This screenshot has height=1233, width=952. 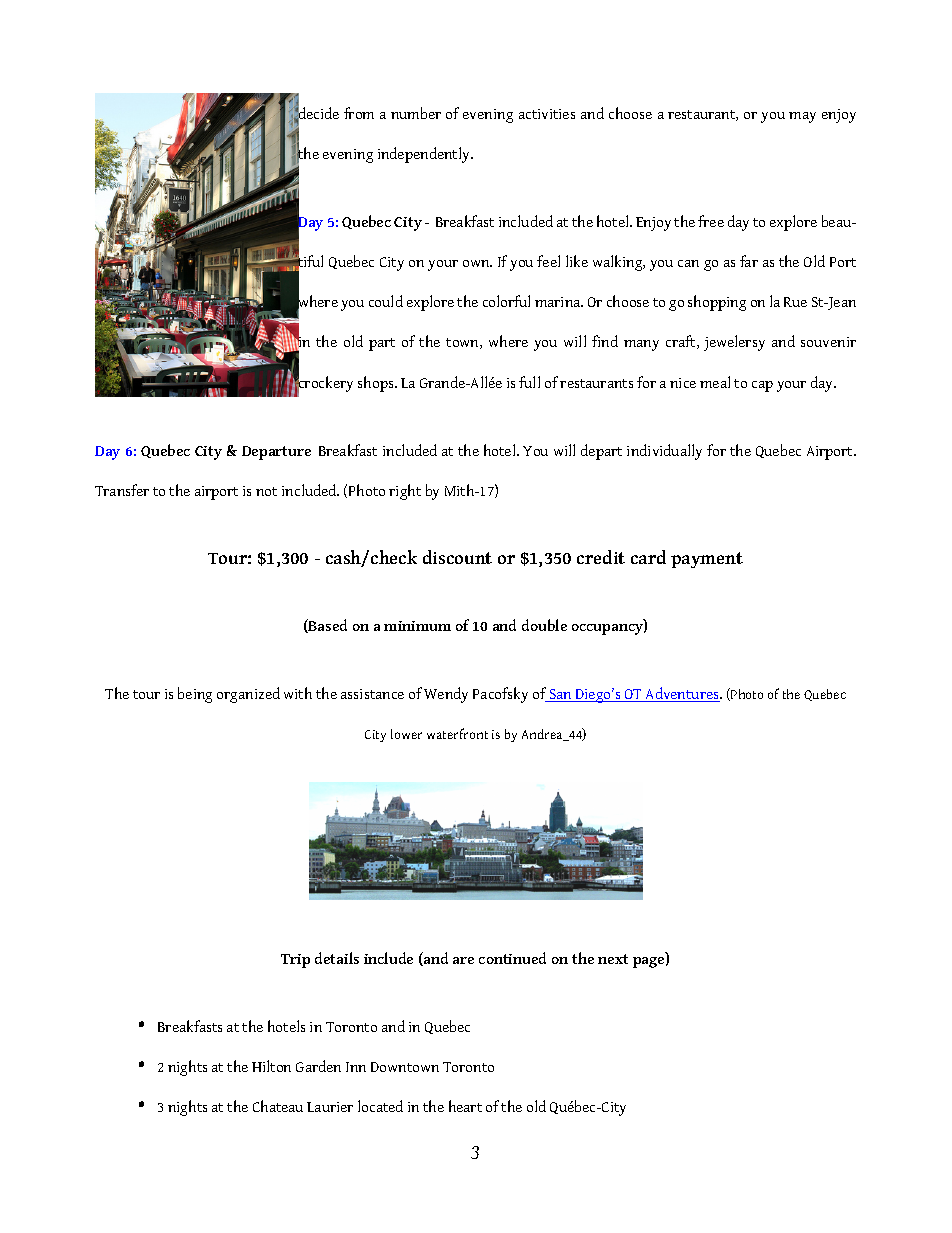 What do you see at coordinates (295, 961) in the screenshot?
I see `Trip` at bounding box center [295, 961].
